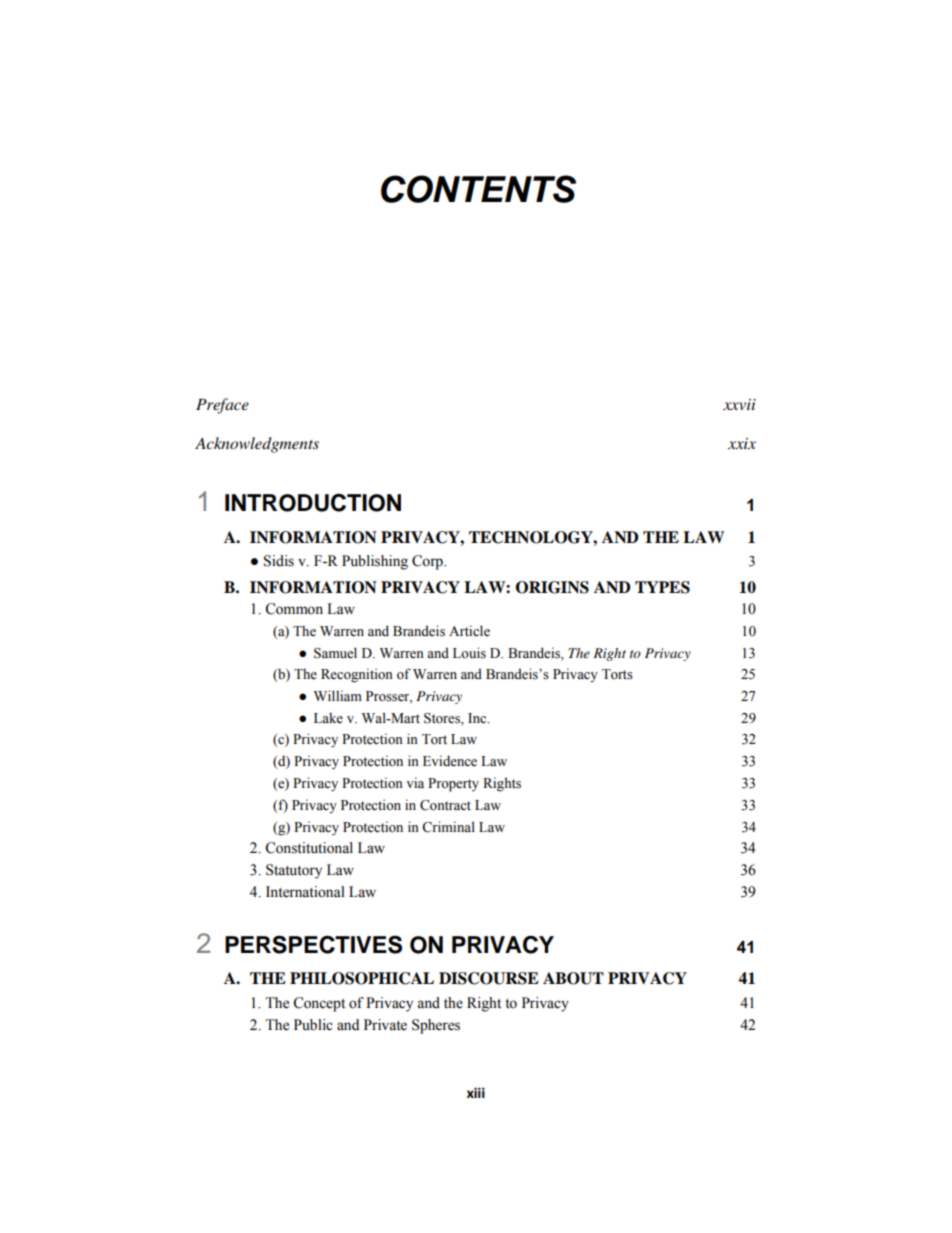  What do you see at coordinates (313, 1025) in the document?
I see `Public` at bounding box center [313, 1025].
